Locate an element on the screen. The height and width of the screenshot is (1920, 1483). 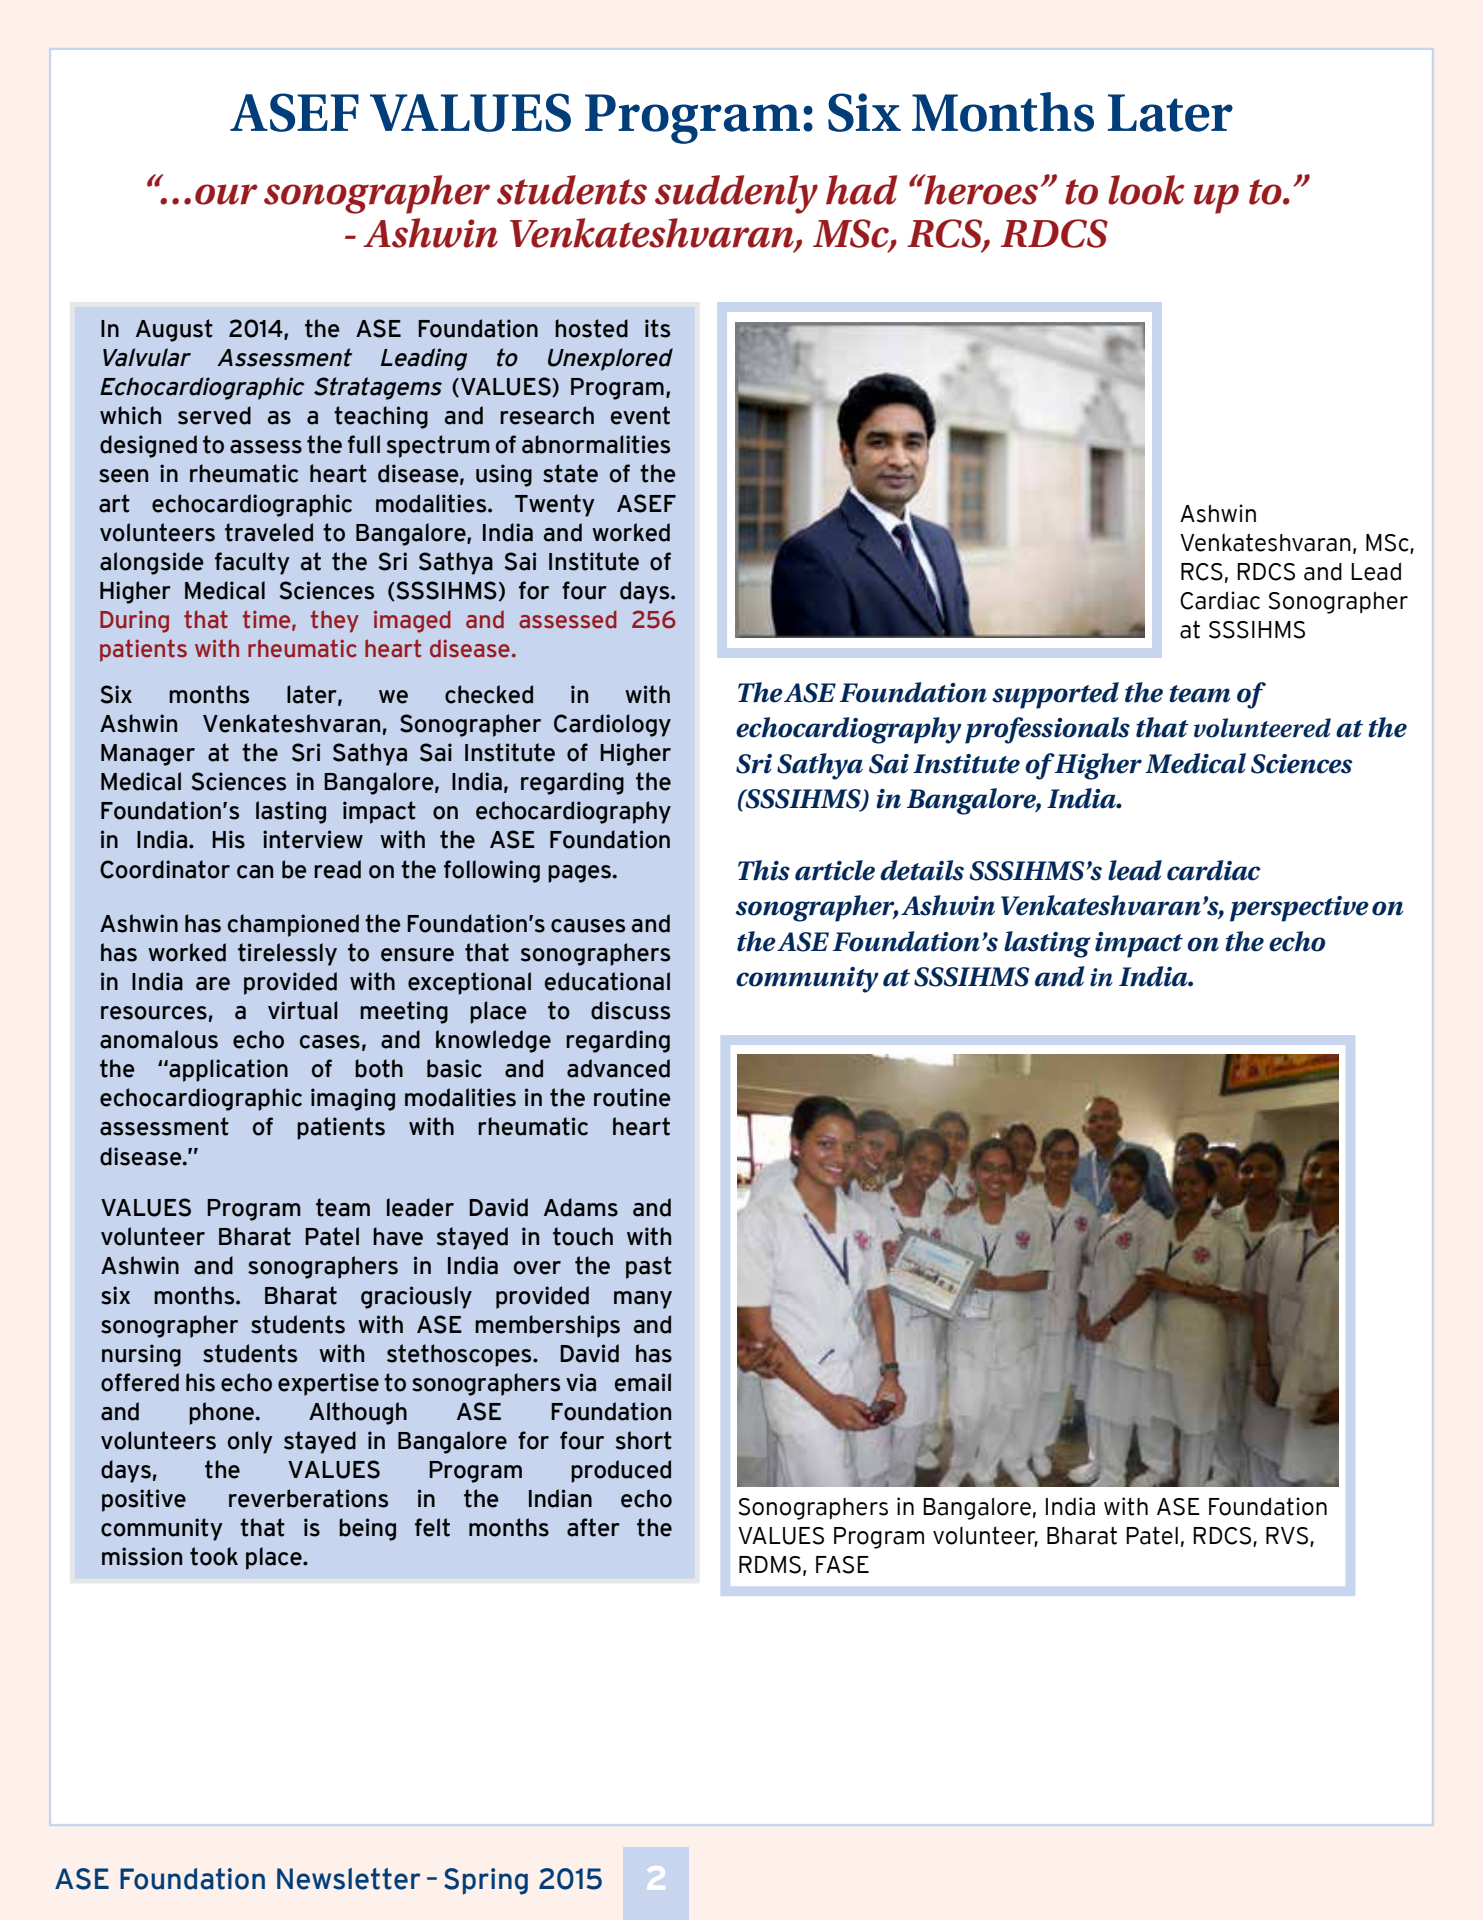
RVS is located at coordinates (1288, 1537).
